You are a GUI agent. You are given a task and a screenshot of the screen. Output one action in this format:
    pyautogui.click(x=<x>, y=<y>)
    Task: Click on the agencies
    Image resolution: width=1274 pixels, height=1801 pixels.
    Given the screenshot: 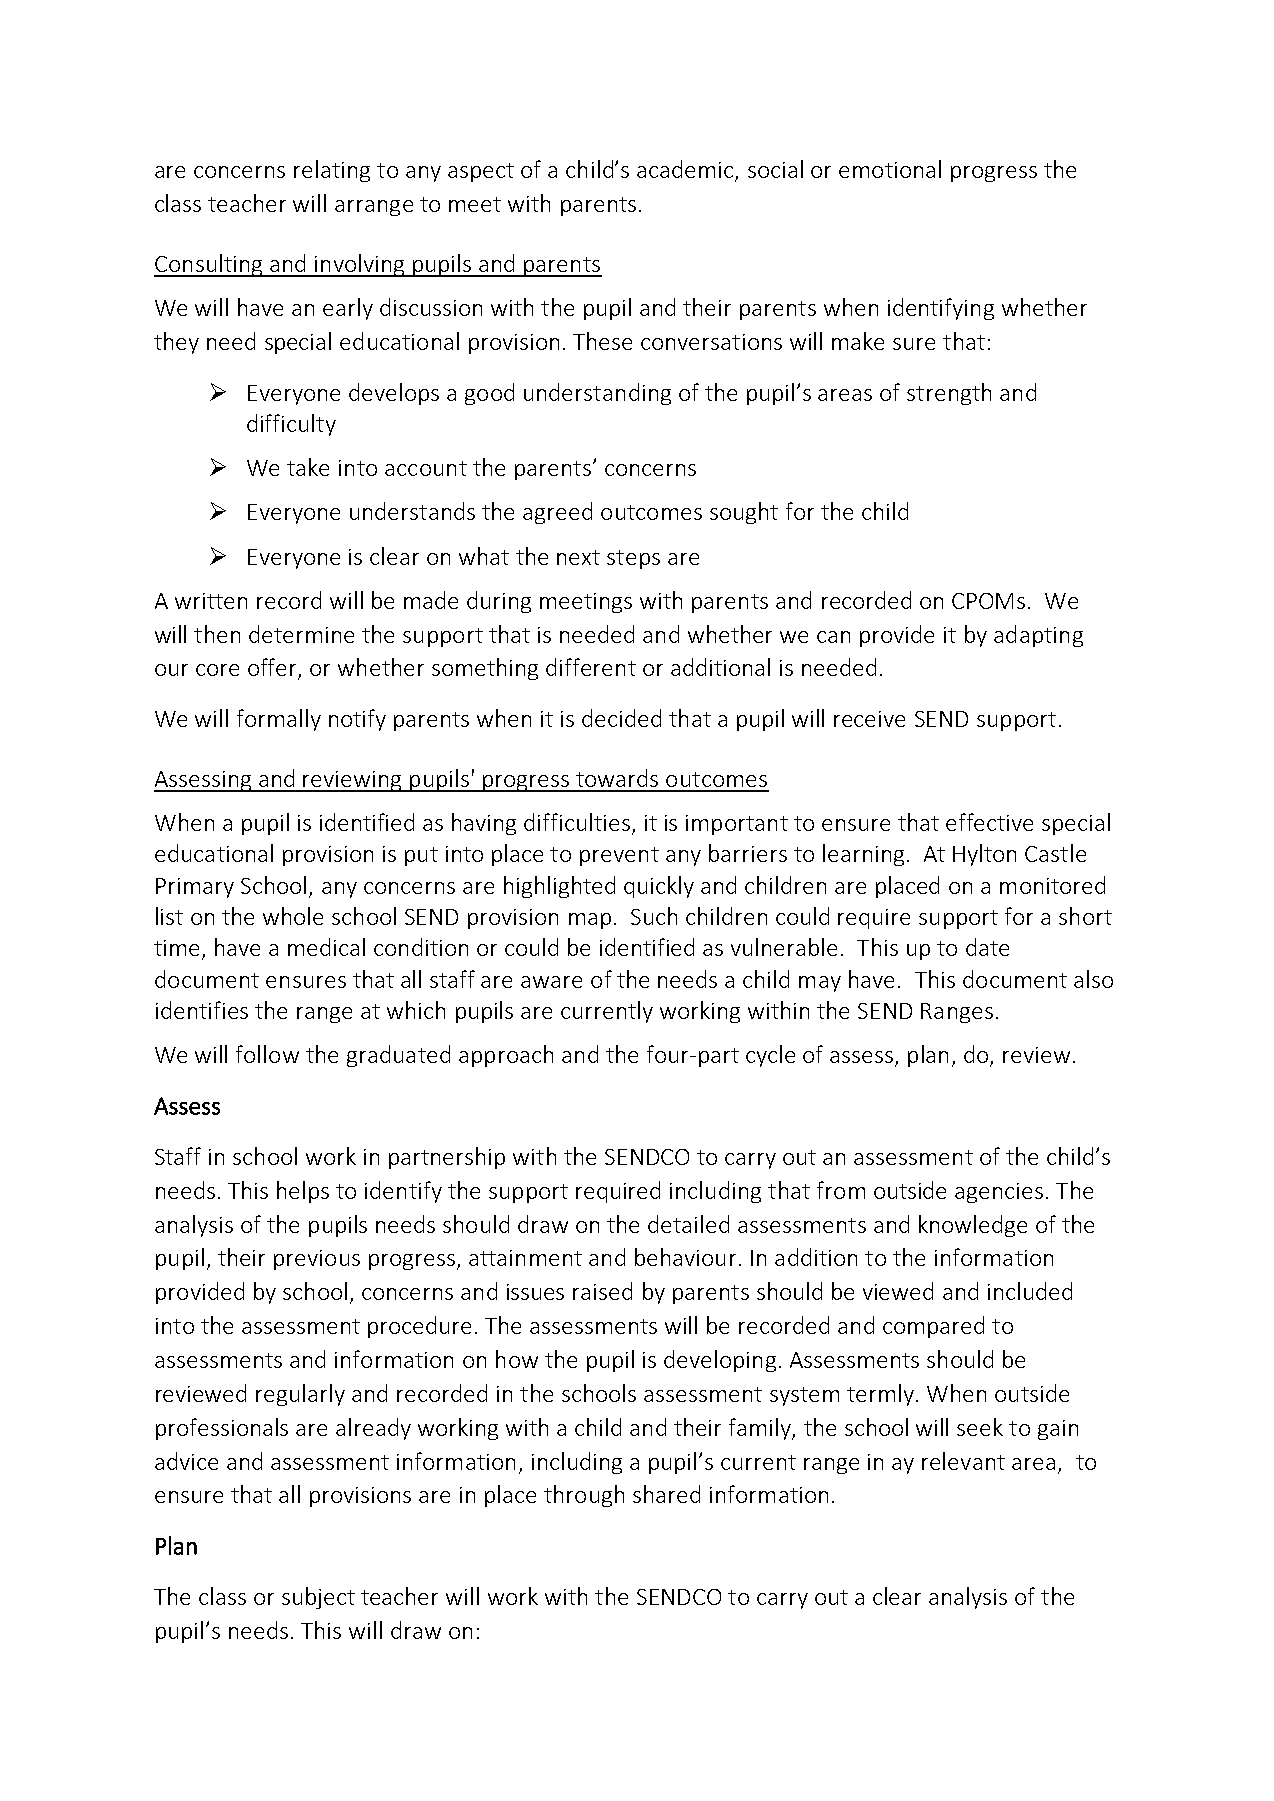 What is the action you would take?
    pyautogui.click(x=999, y=1193)
